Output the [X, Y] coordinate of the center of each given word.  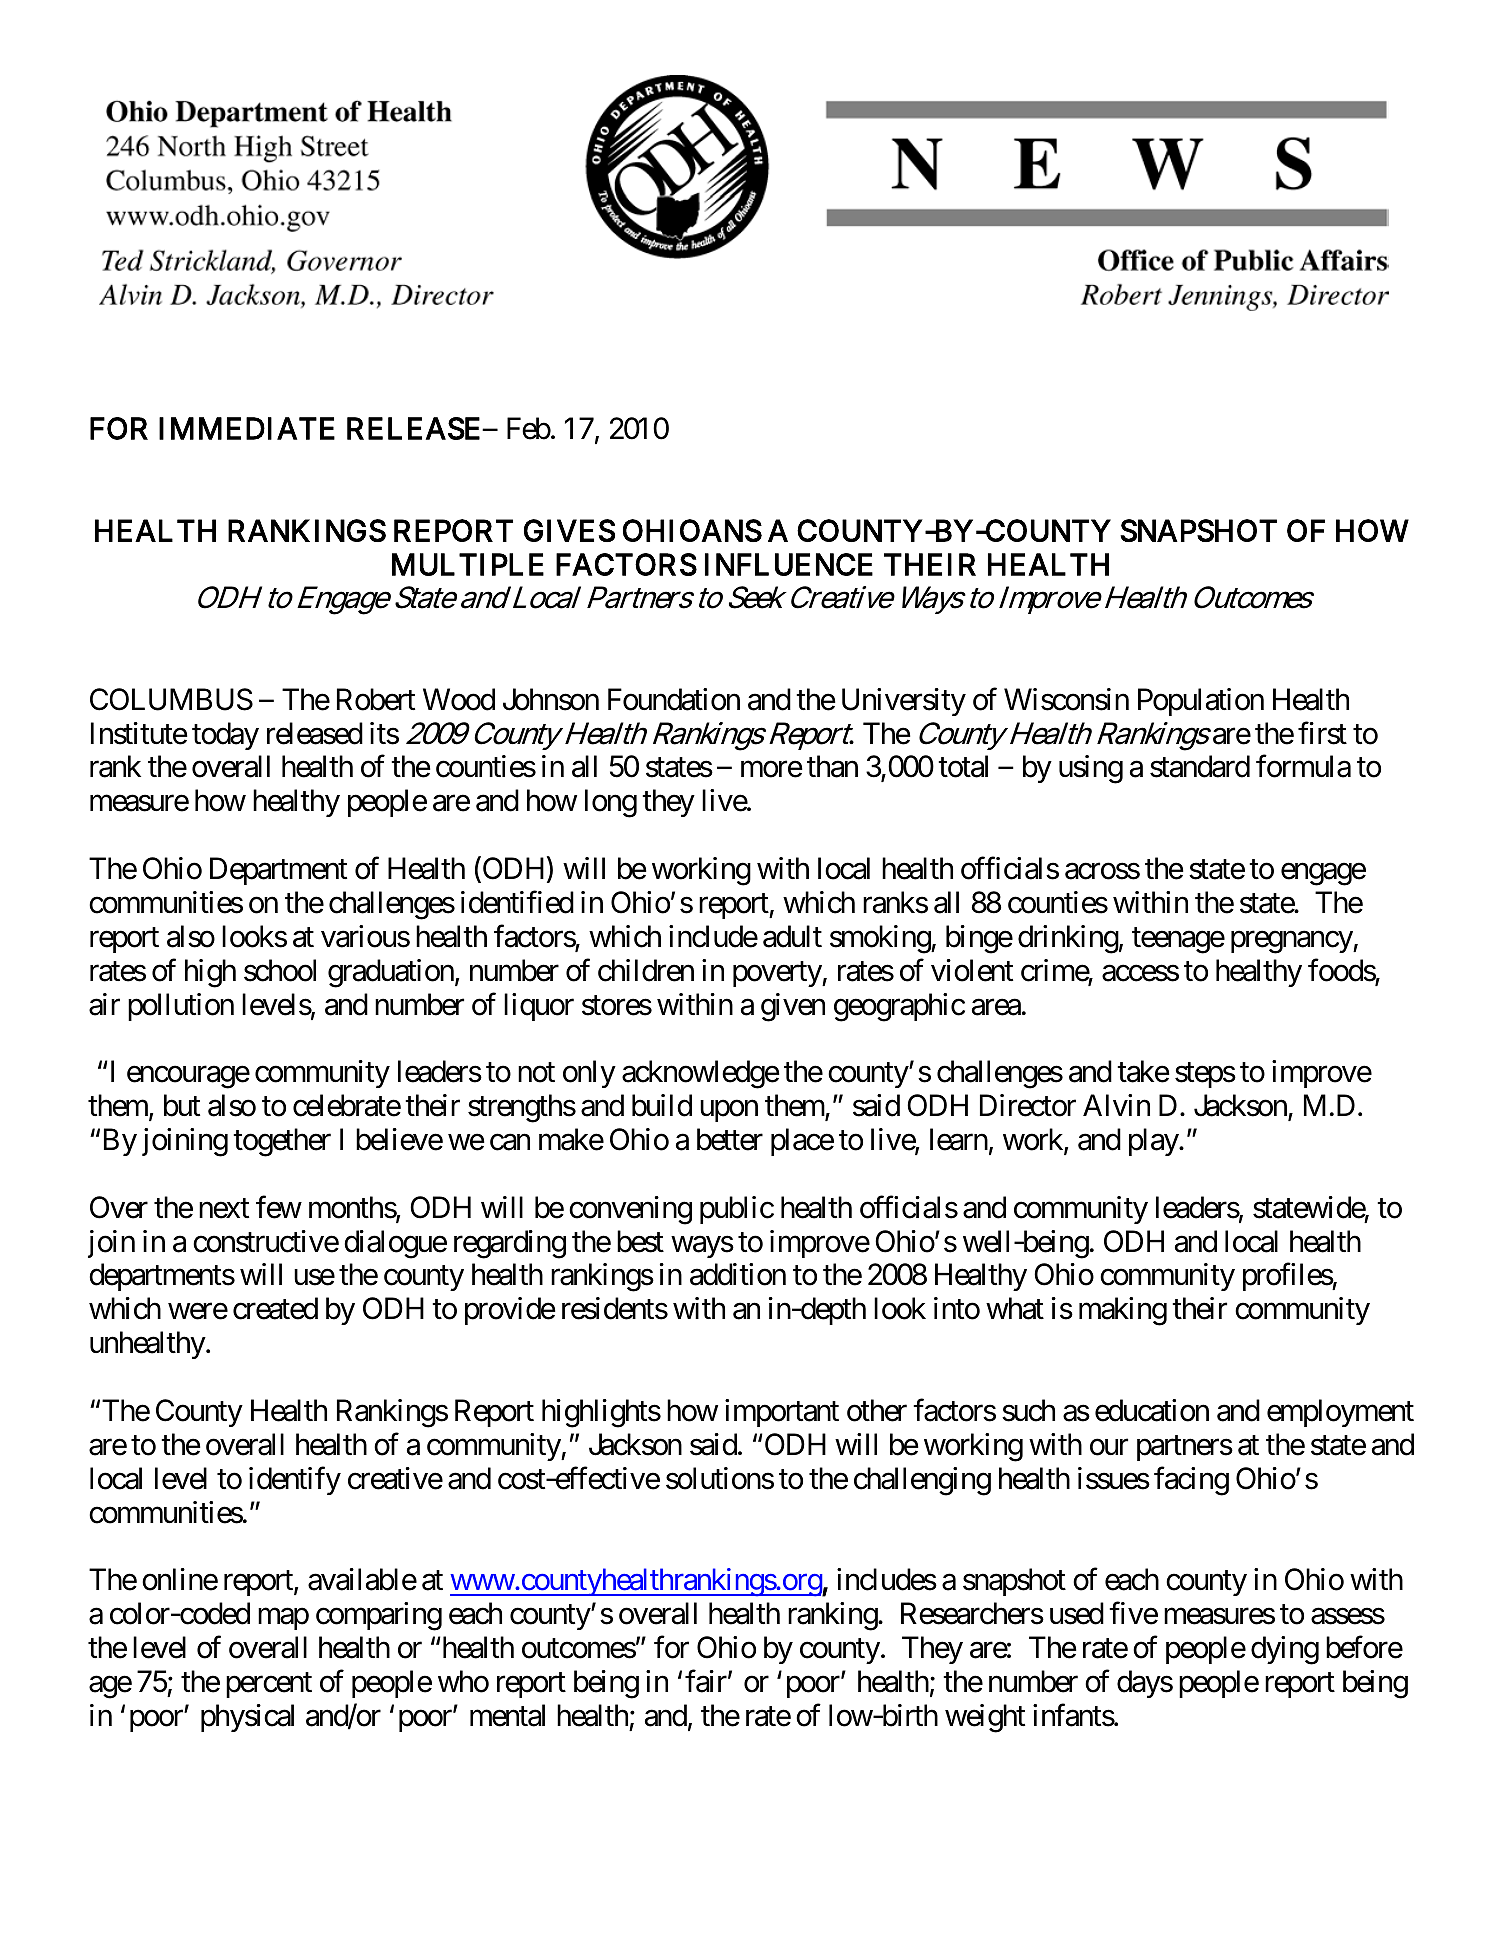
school [280, 970]
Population [1201, 702]
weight [985, 1718]
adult [792, 936]
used [1077, 1613]
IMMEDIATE [247, 428]
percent [269, 1685]
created [275, 1308]
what [1015, 1308]
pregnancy [1292, 942]
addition [738, 1274]
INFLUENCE [789, 564]
